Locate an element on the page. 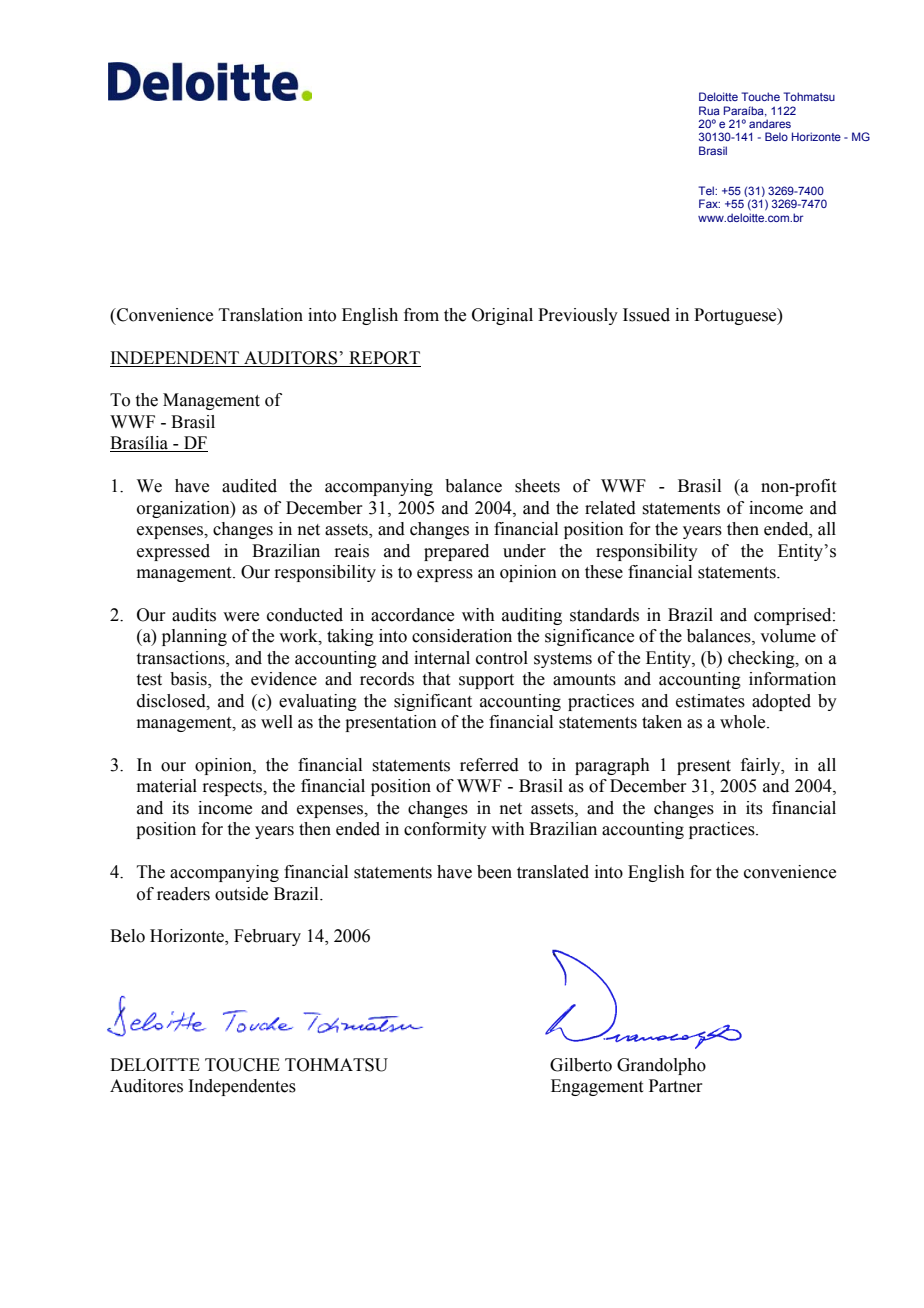 The image size is (924, 1308). been is located at coordinates (494, 872).
